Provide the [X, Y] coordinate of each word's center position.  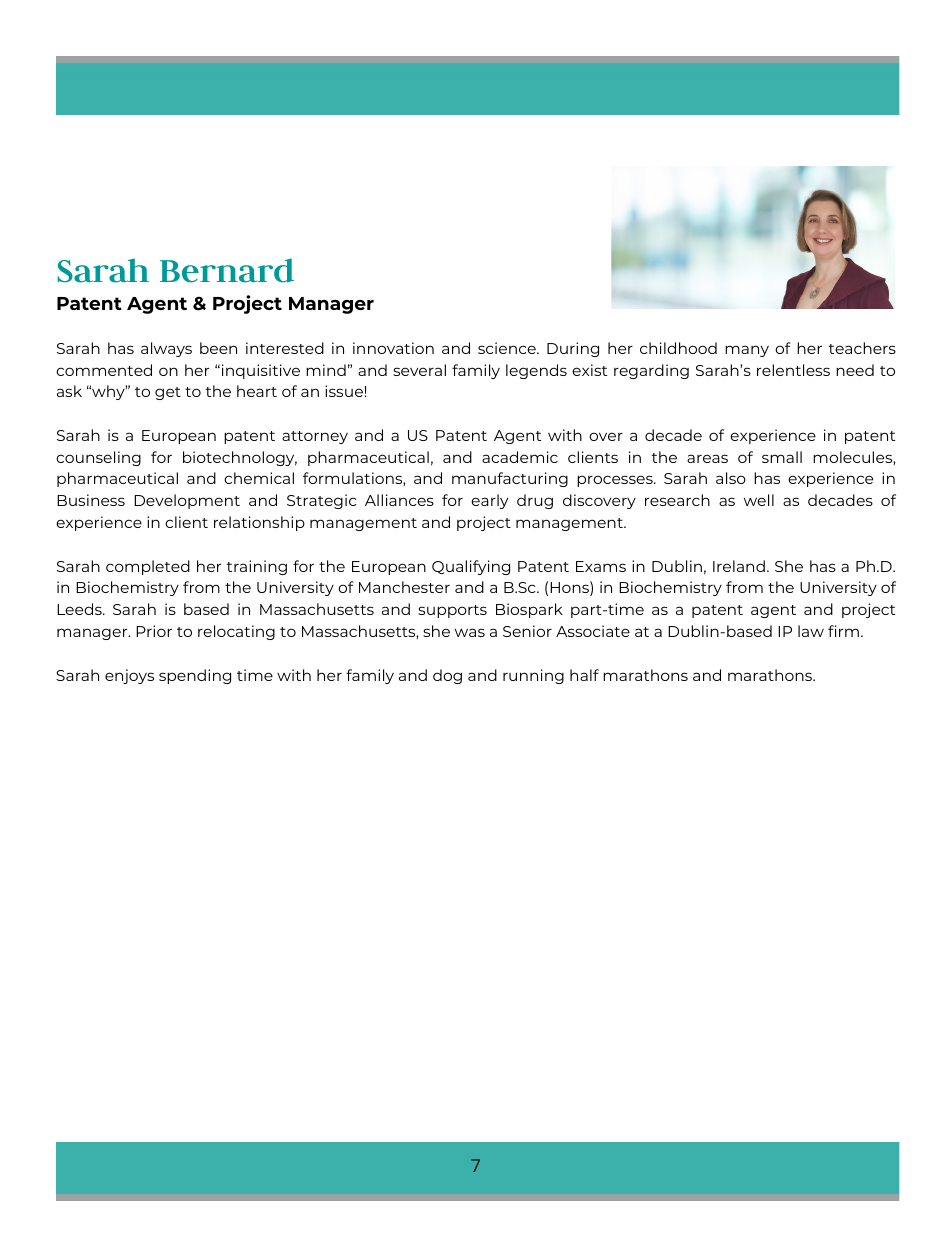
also [731, 478]
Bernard [227, 270]
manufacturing [510, 479]
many [747, 351]
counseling [98, 458]
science [508, 348]
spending [195, 676]
